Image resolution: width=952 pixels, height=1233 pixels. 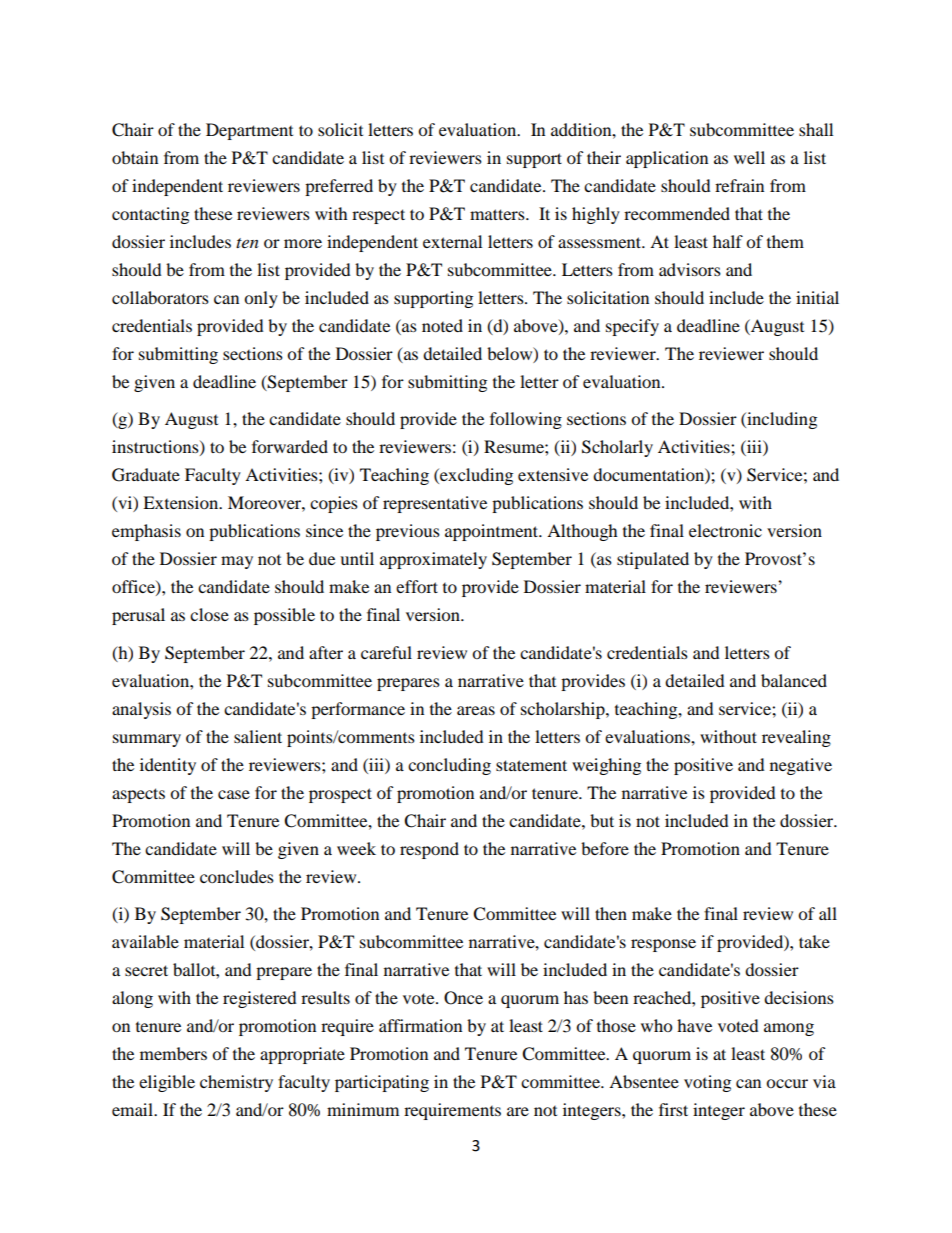 I want to click on chemistry, so click(x=236, y=1083).
